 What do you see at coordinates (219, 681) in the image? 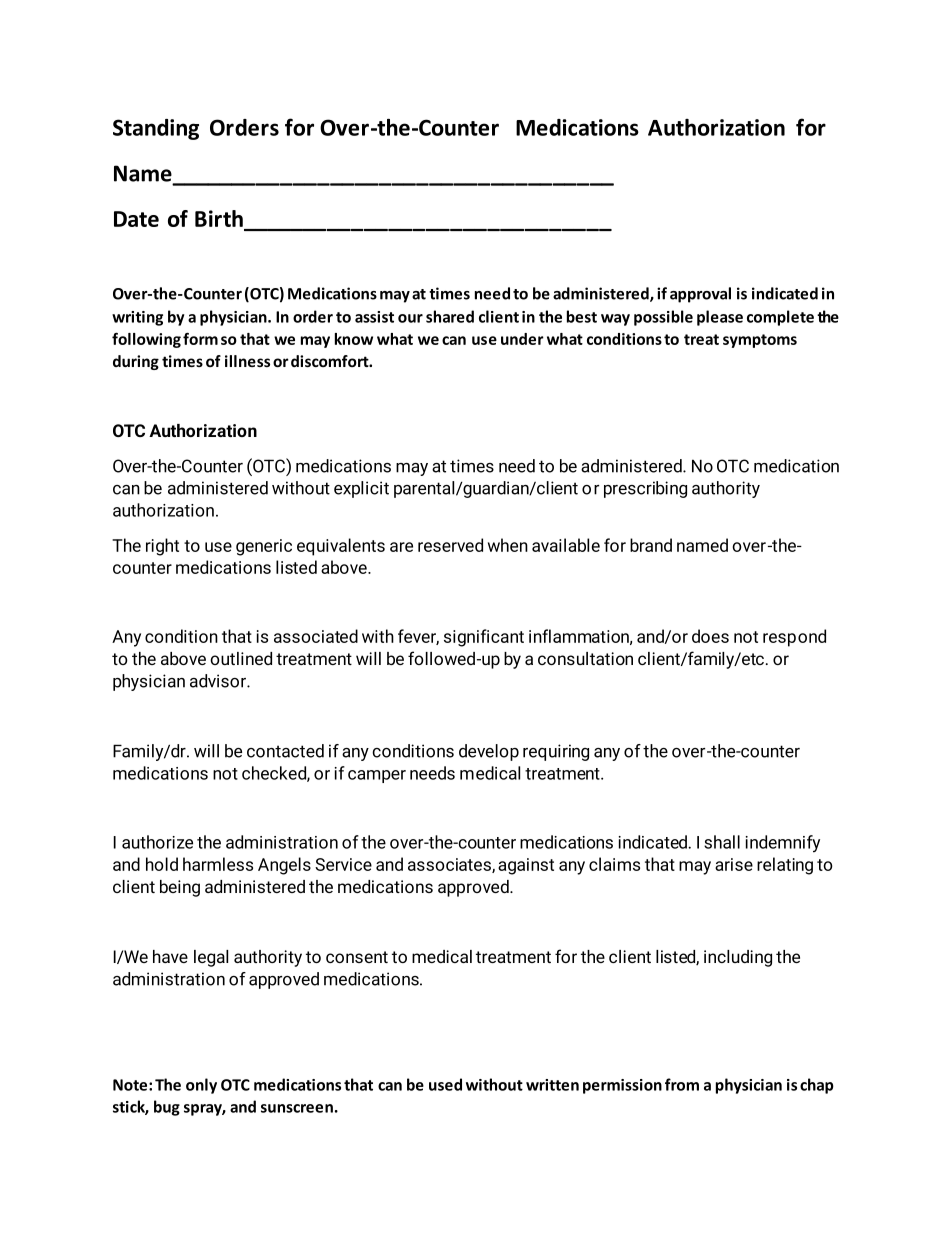
I see `advisor` at bounding box center [219, 681].
